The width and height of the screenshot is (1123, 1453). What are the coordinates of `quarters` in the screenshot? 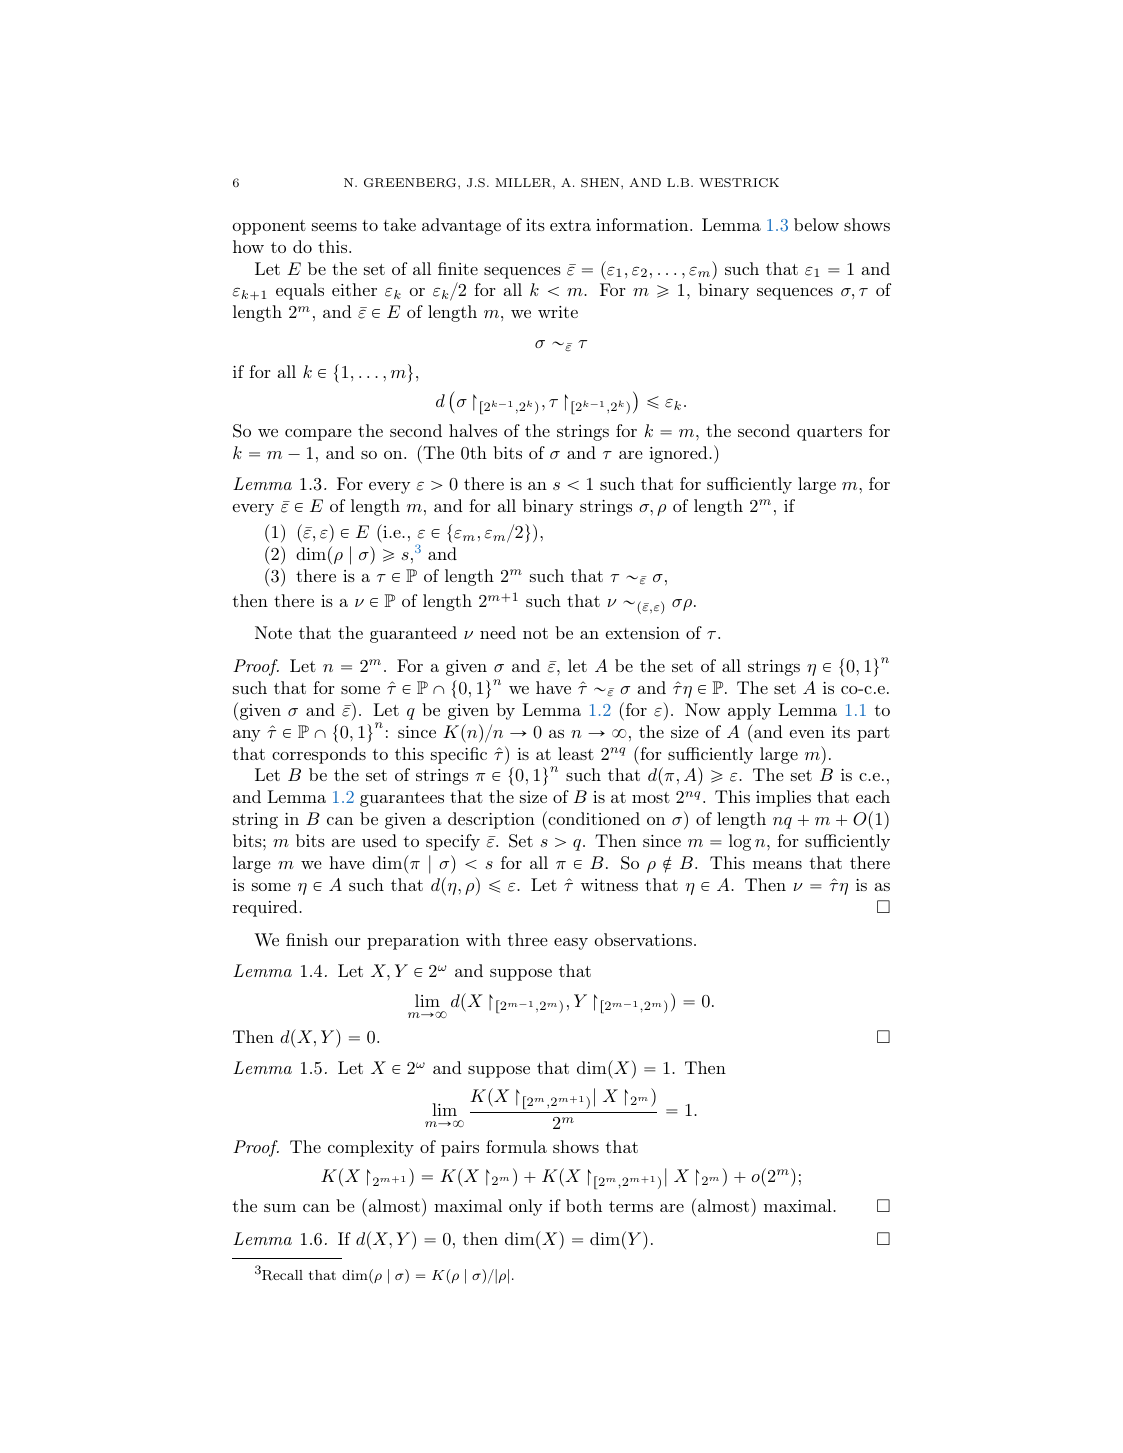 It's located at (829, 433).
